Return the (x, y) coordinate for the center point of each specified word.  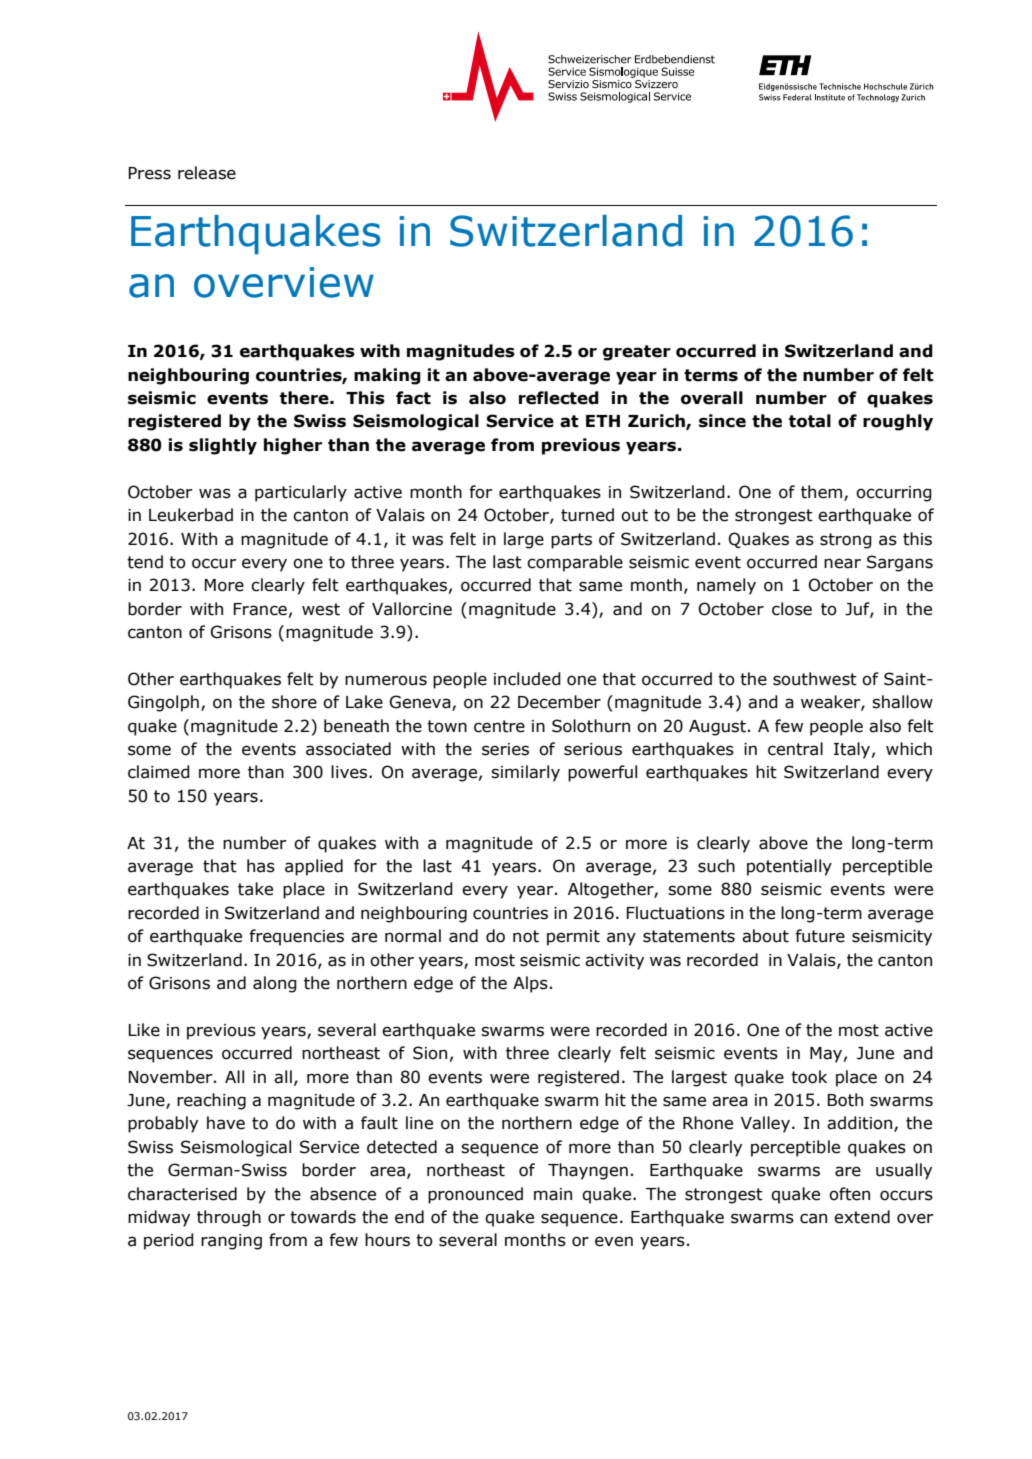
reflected (559, 398)
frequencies (296, 937)
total (810, 421)
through (229, 1218)
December (559, 702)
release (207, 173)
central (795, 749)
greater (637, 353)
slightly (223, 446)
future (820, 936)
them (823, 492)
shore (294, 702)
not (526, 936)
